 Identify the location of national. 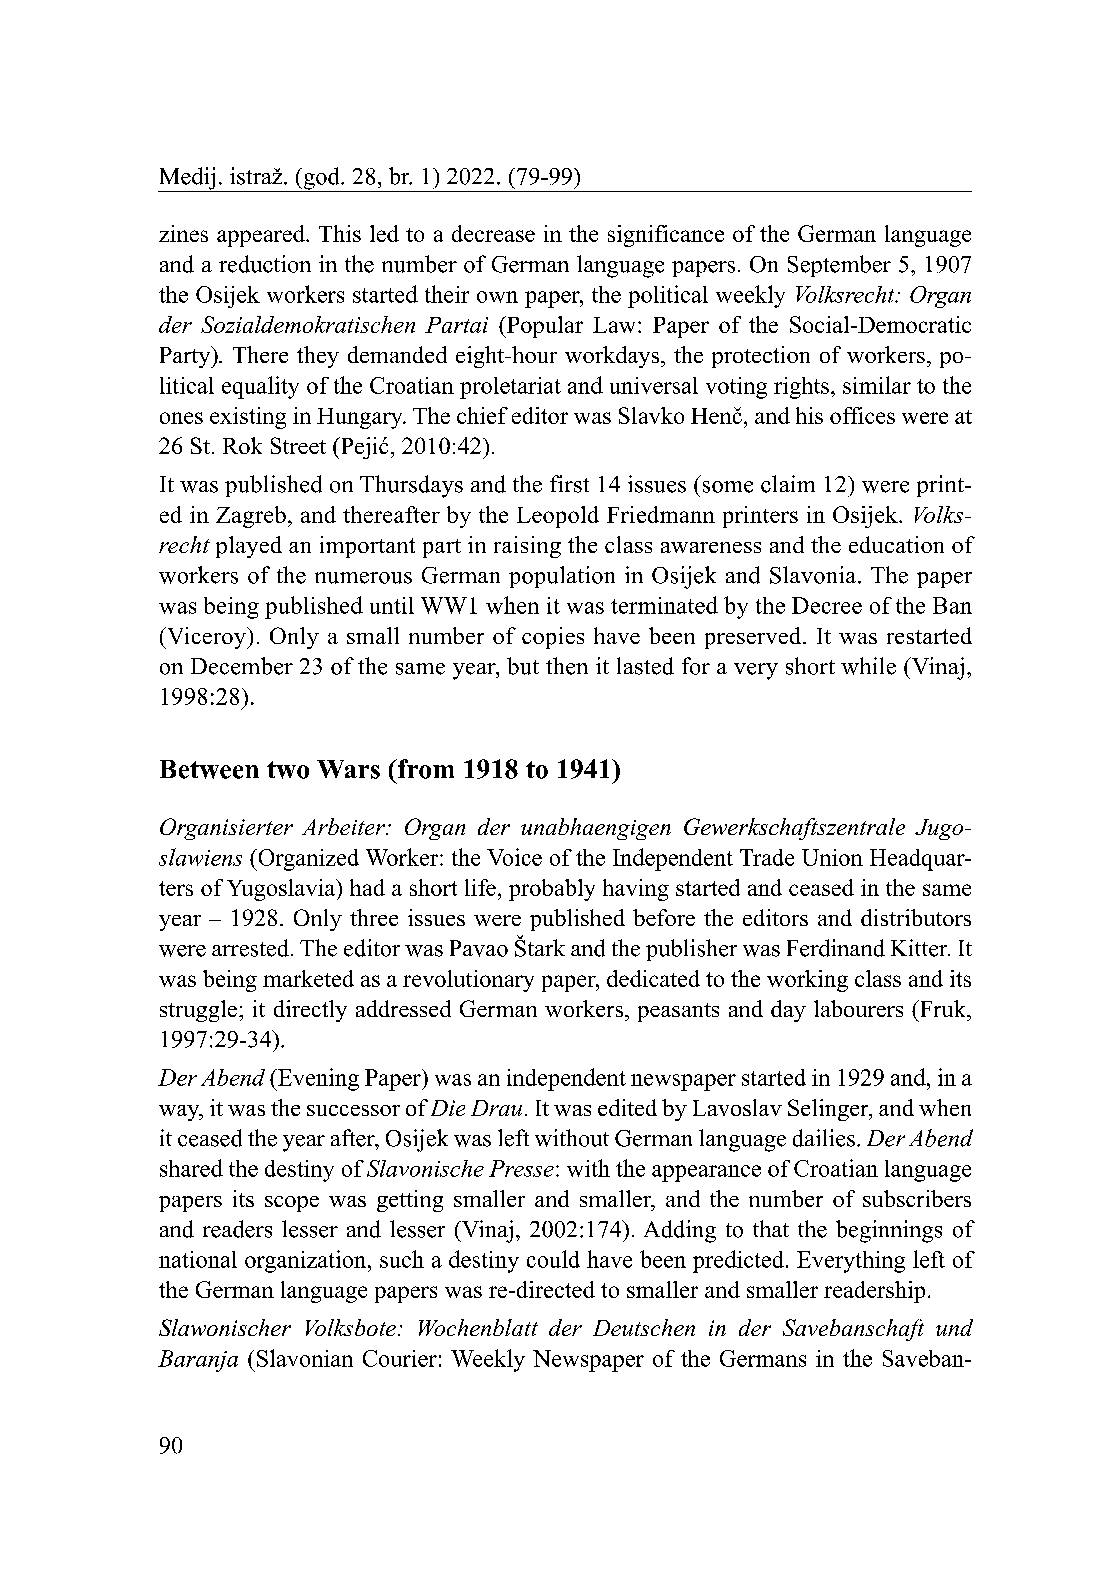
(198, 1259).
